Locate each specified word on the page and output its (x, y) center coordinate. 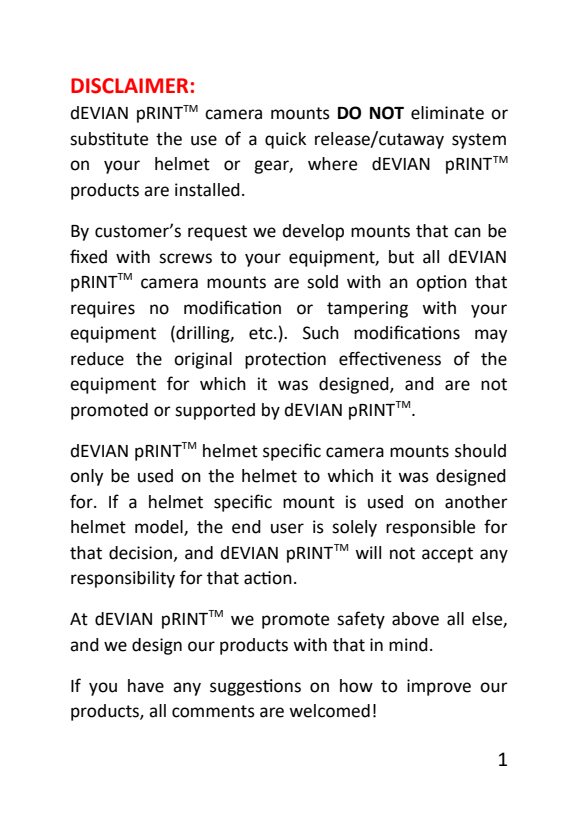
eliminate (447, 113)
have (146, 686)
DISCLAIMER (129, 86)
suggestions (255, 687)
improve (439, 687)
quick (285, 140)
